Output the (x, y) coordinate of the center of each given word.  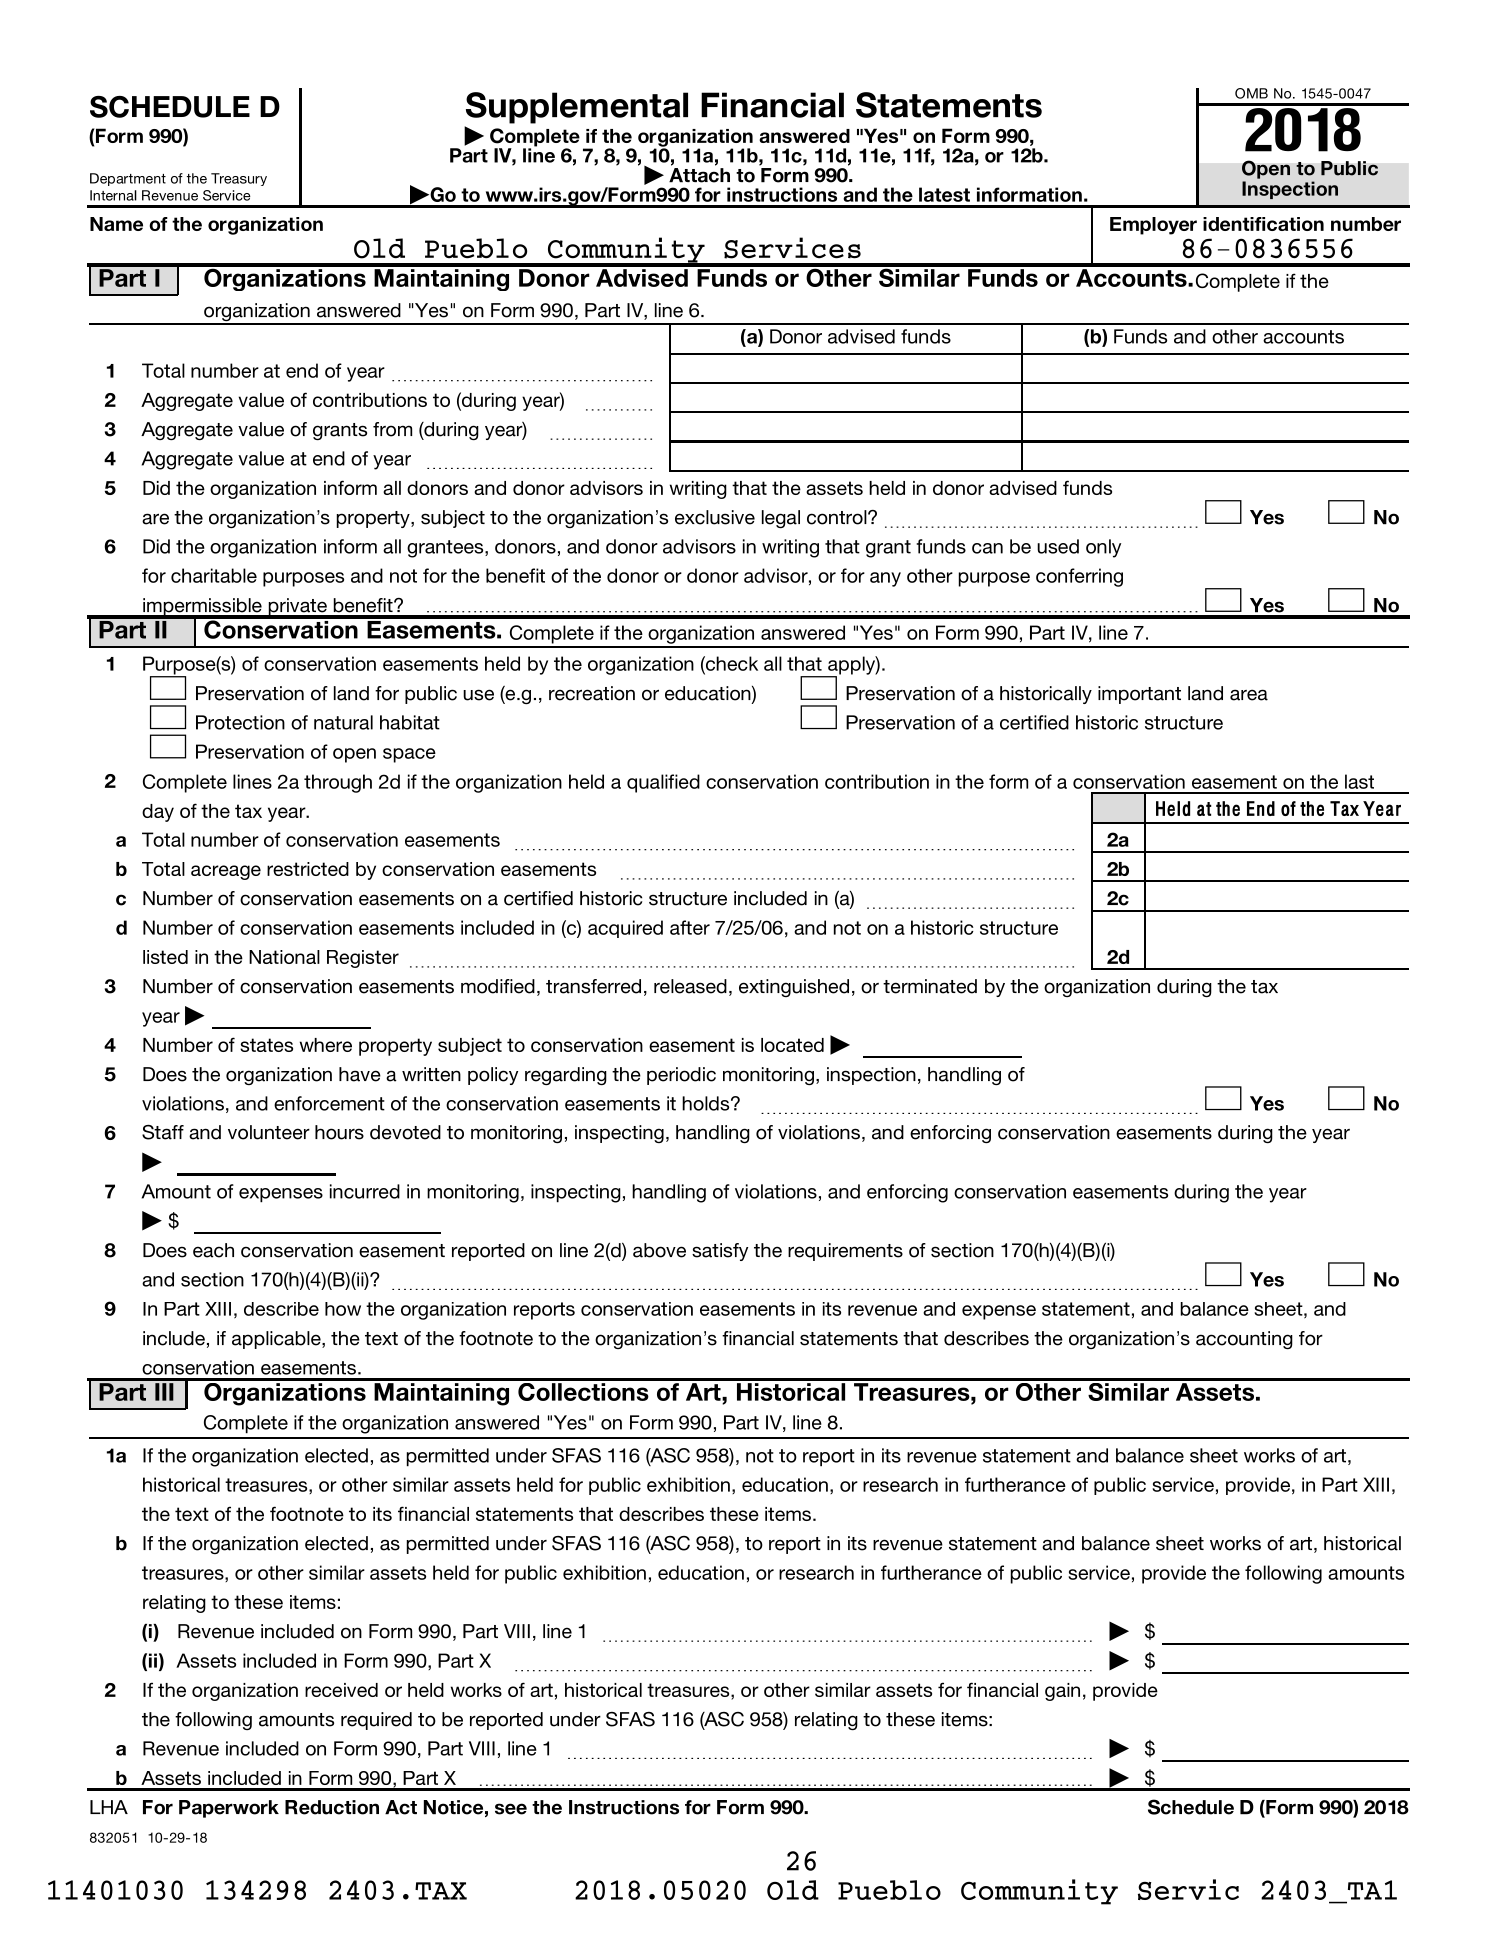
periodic (681, 1076)
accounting (1244, 1340)
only (1103, 548)
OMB (1251, 93)
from (392, 429)
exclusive (715, 517)
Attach (699, 175)
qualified (663, 783)
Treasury (239, 179)
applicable (277, 1340)
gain (1062, 1692)
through (338, 783)
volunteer (269, 1132)
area (1249, 695)
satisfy (720, 1252)
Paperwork (229, 1809)
